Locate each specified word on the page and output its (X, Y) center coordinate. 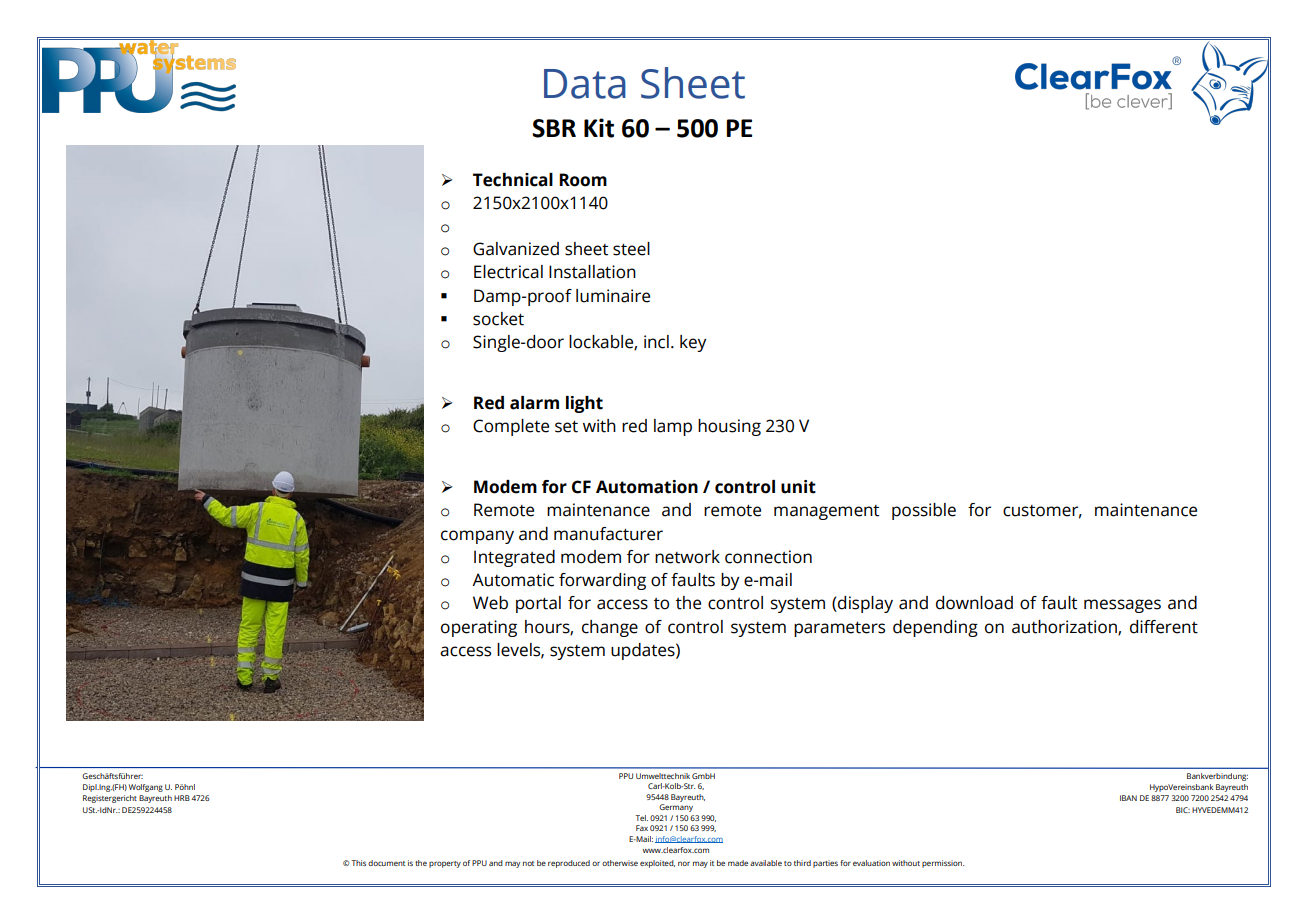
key (693, 343)
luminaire (613, 296)
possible (924, 511)
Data (585, 84)
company (477, 537)
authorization (1065, 627)
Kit (599, 128)
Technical (513, 180)
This (358, 863)
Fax (642, 828)
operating (479, 628)
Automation (647, 487)
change (610, 628)
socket (498, 319)
